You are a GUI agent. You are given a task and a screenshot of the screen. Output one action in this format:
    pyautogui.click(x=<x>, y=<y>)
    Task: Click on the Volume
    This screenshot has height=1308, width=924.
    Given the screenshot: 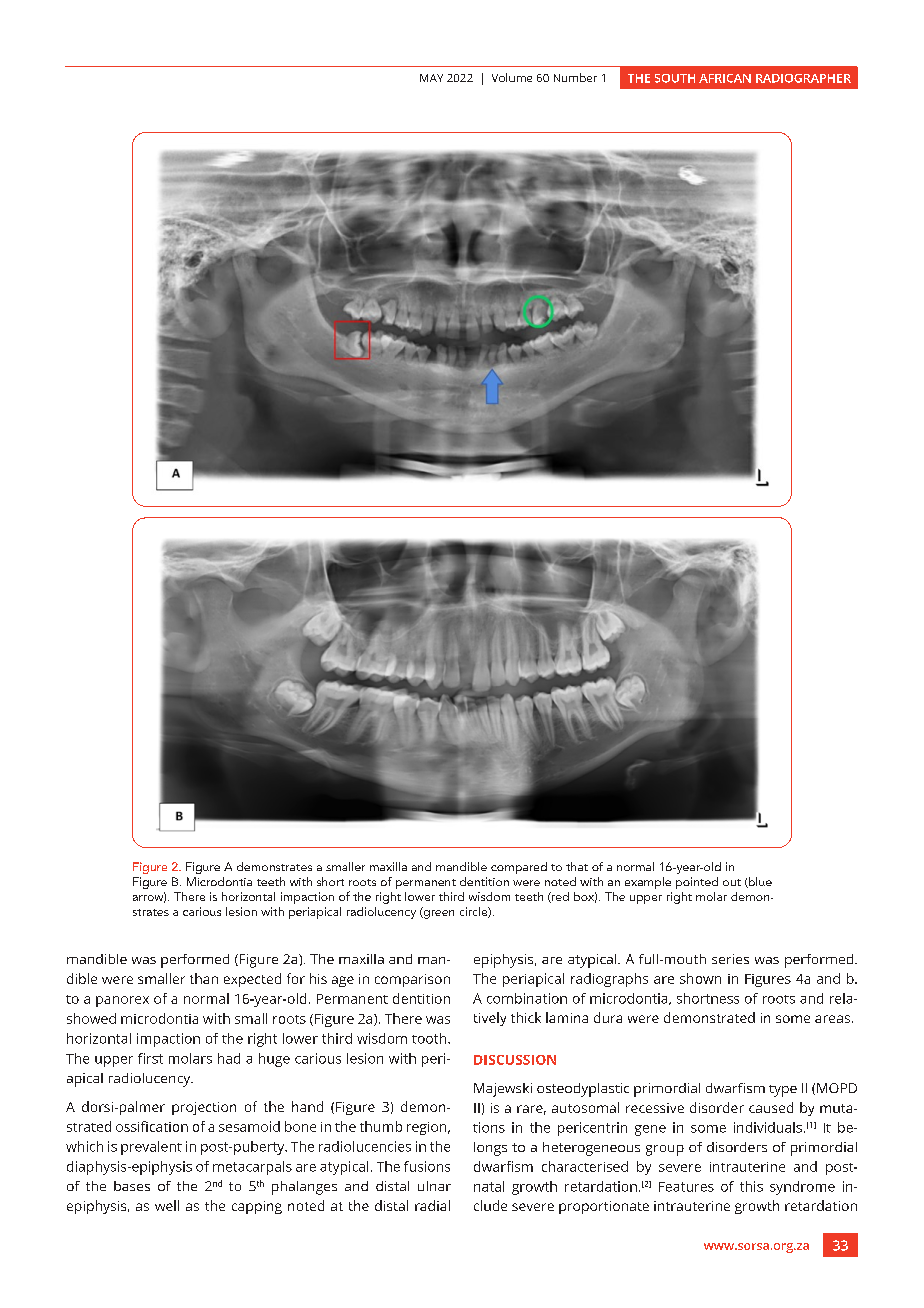 What is the action you would take?
    pyautogui.click(x=512, y=77)
